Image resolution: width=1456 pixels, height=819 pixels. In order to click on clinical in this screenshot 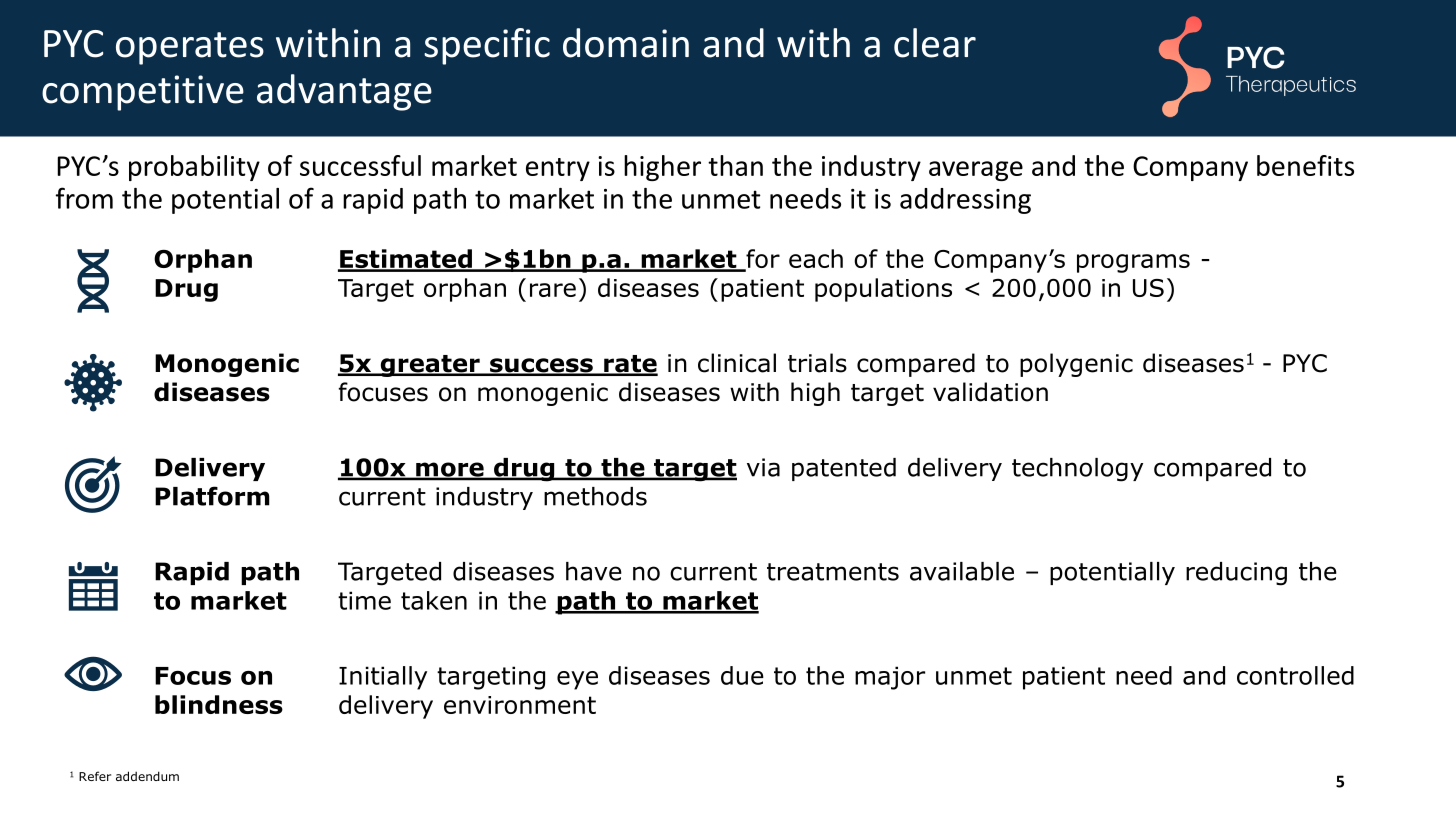, I will do `click(737, 363)`.
